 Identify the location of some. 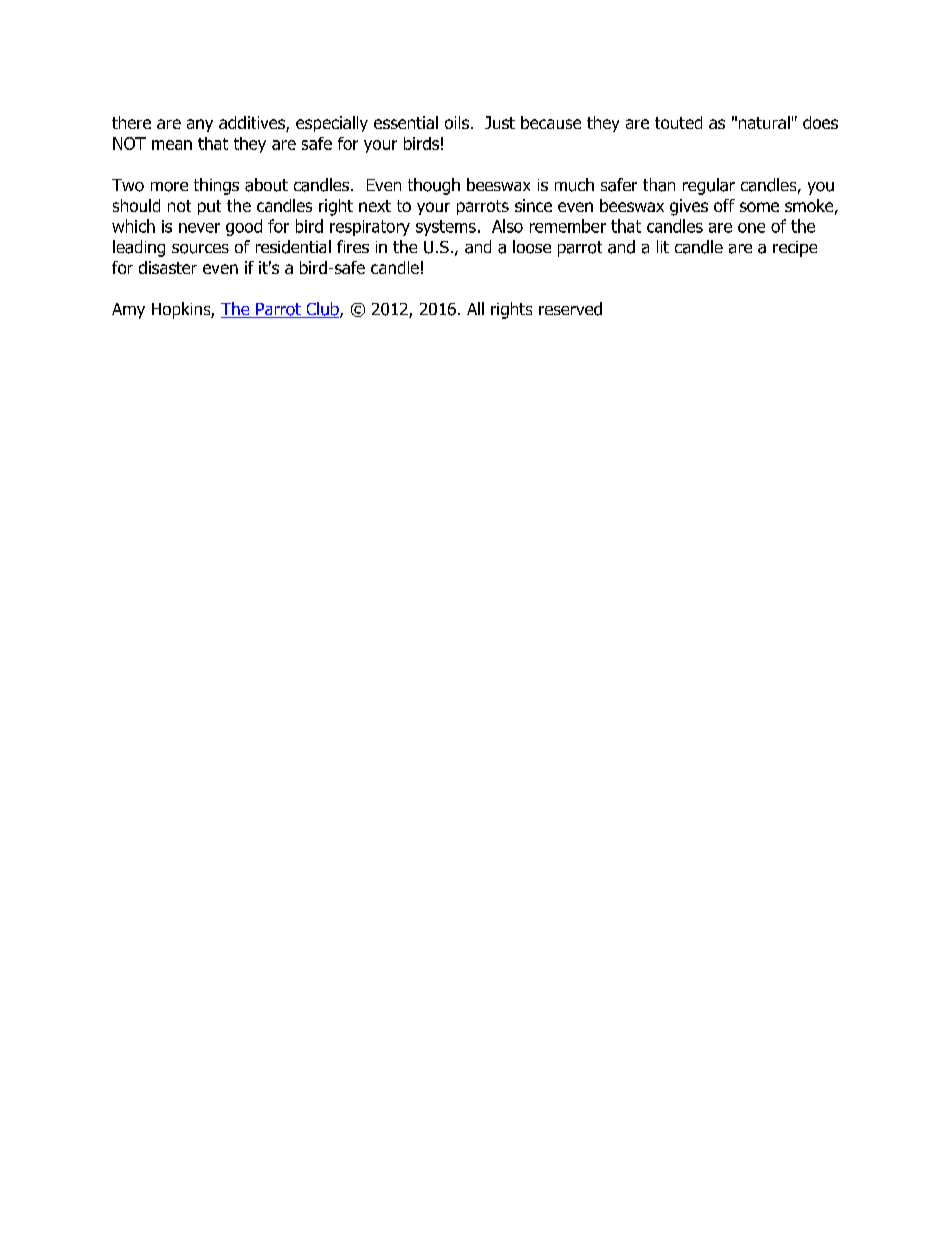
(759, 207).
